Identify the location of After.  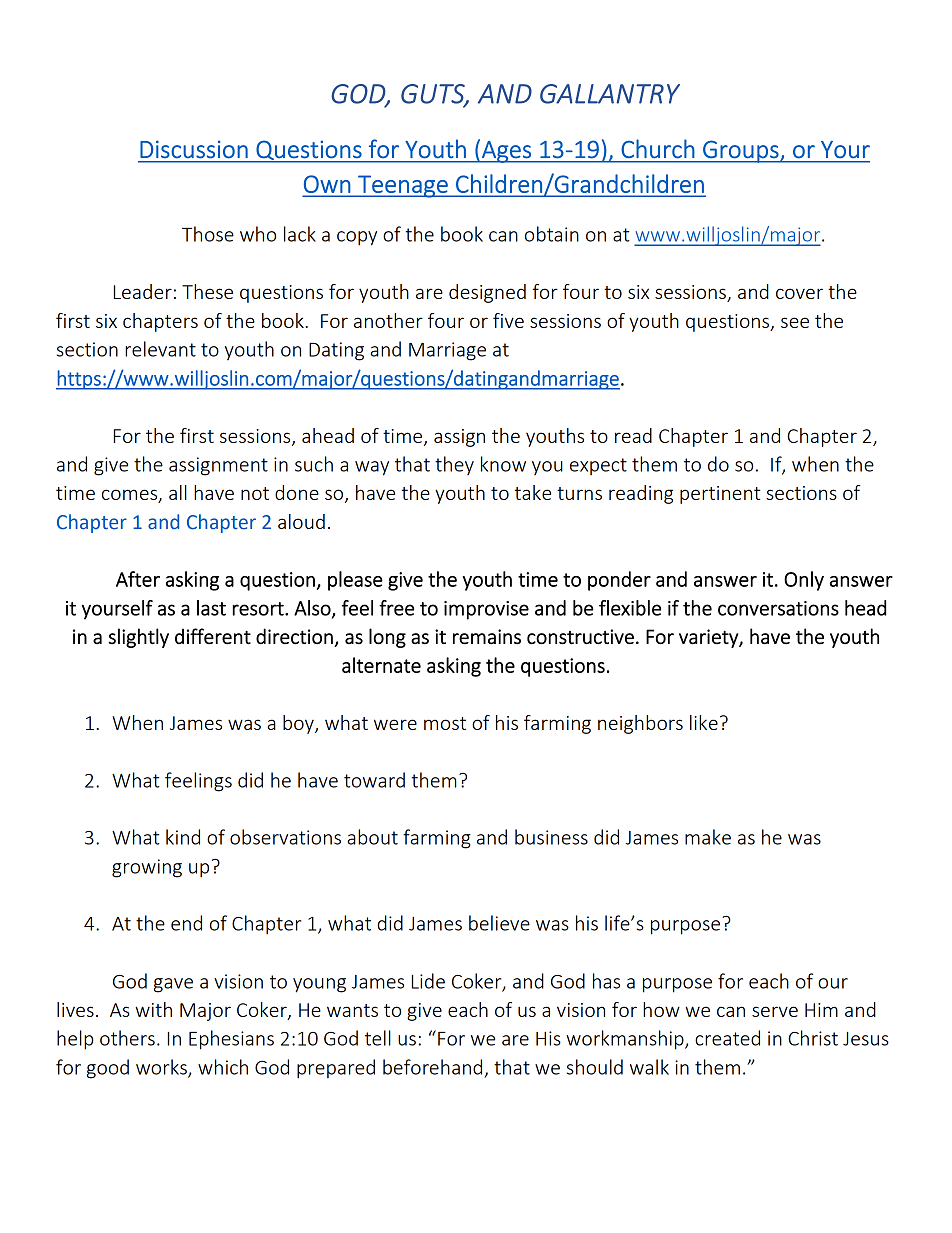
(138, 579).
